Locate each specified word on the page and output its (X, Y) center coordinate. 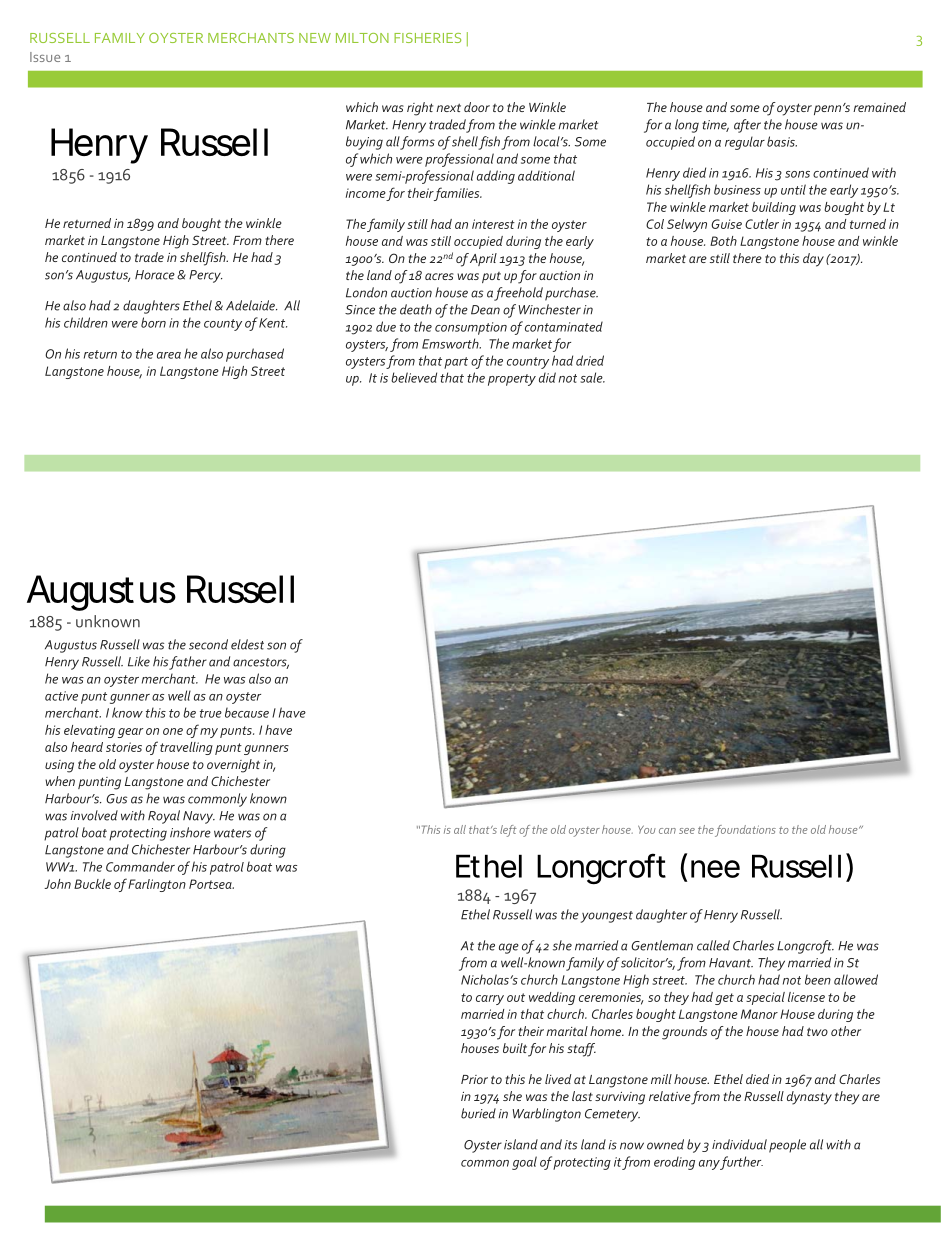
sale (592, 377)
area (169, 355)
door (477, 107)
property (512, 380)
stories (124, 747)
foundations (745, 831)
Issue (45, 57)
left (508, 831)
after (747, 126)
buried (478, 1113)
